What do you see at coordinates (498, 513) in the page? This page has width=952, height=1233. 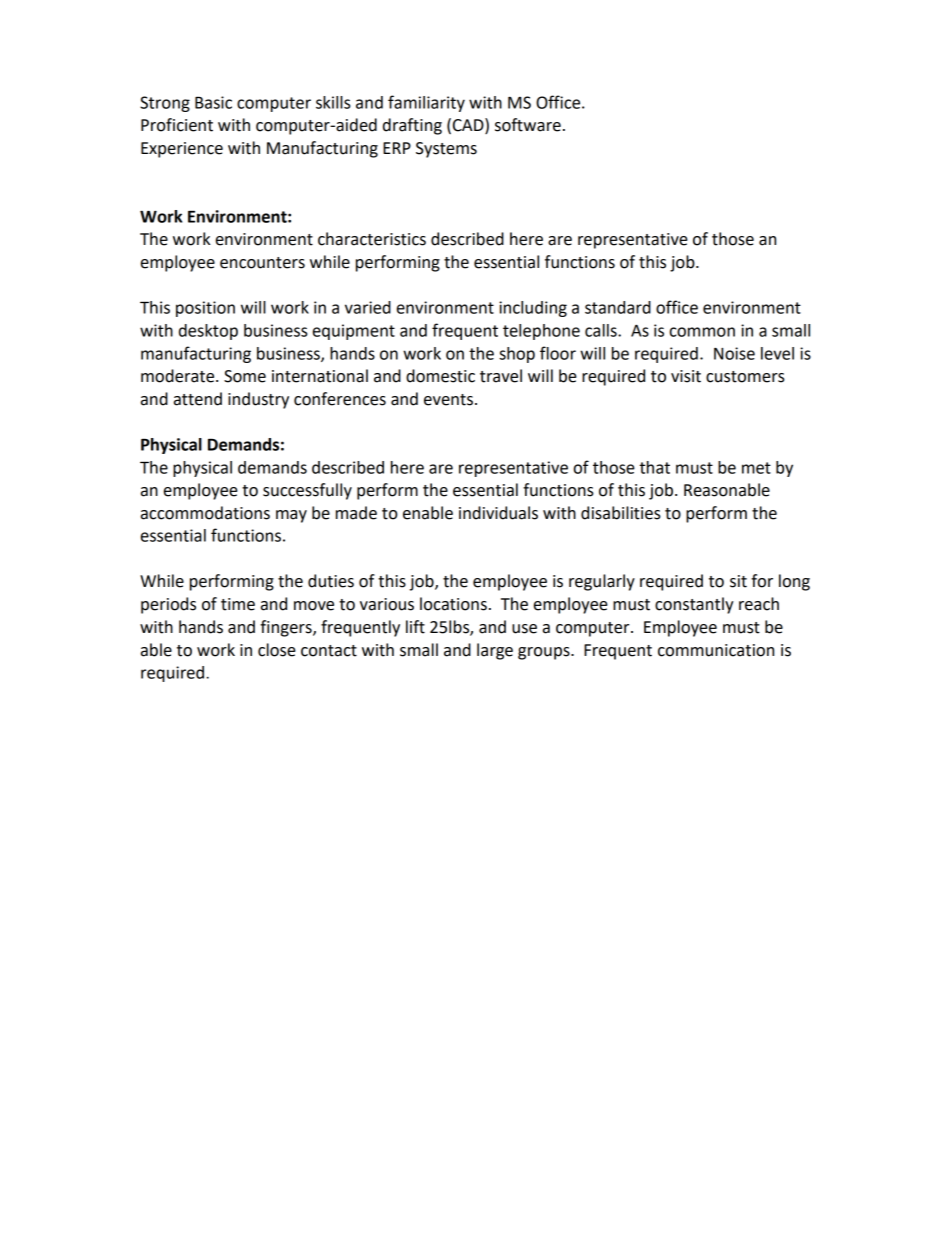 I see `individuals` at bounding box center [498, 513].
